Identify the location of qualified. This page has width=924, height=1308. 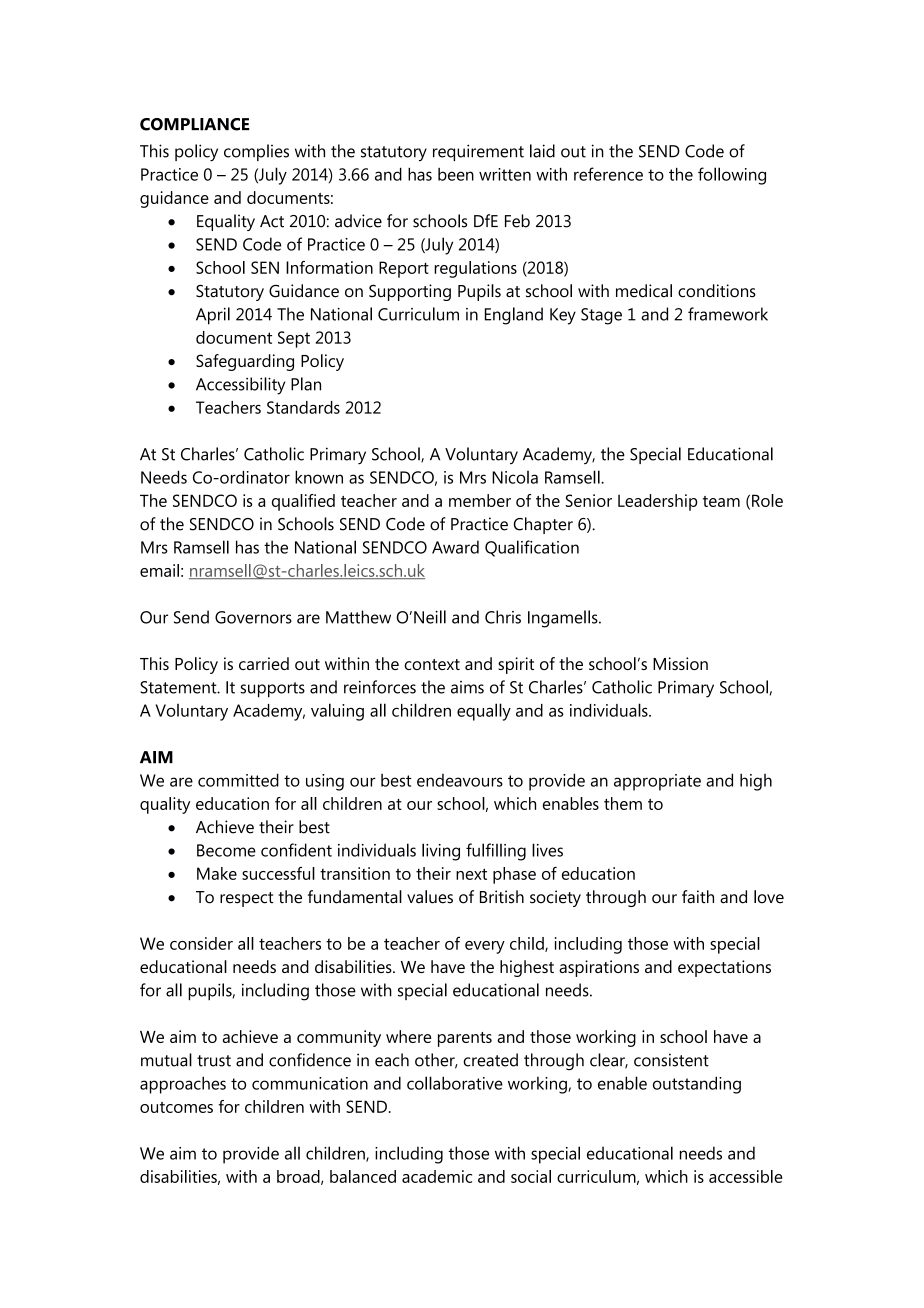
(303, 502).
